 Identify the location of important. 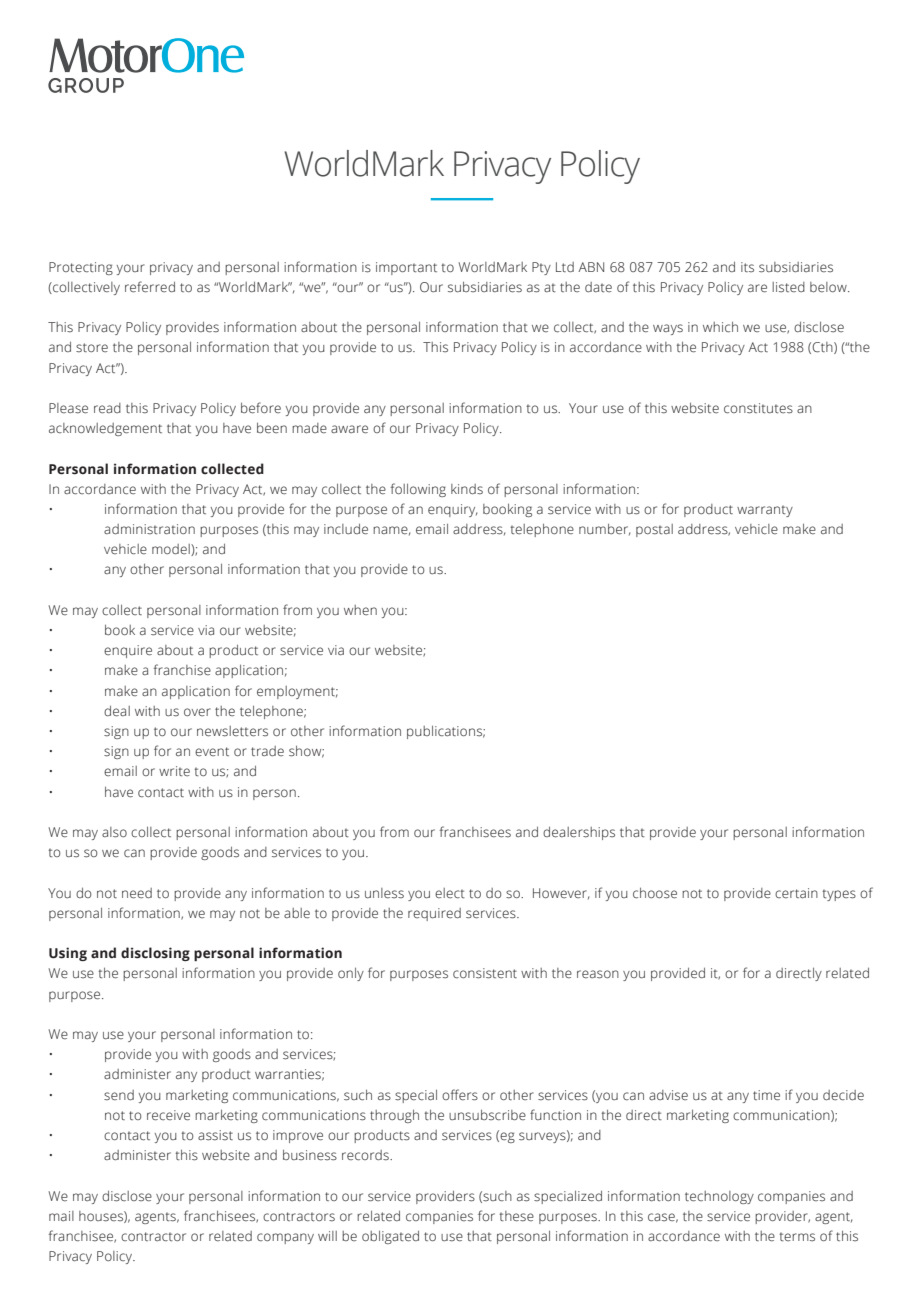
(406, 268).
